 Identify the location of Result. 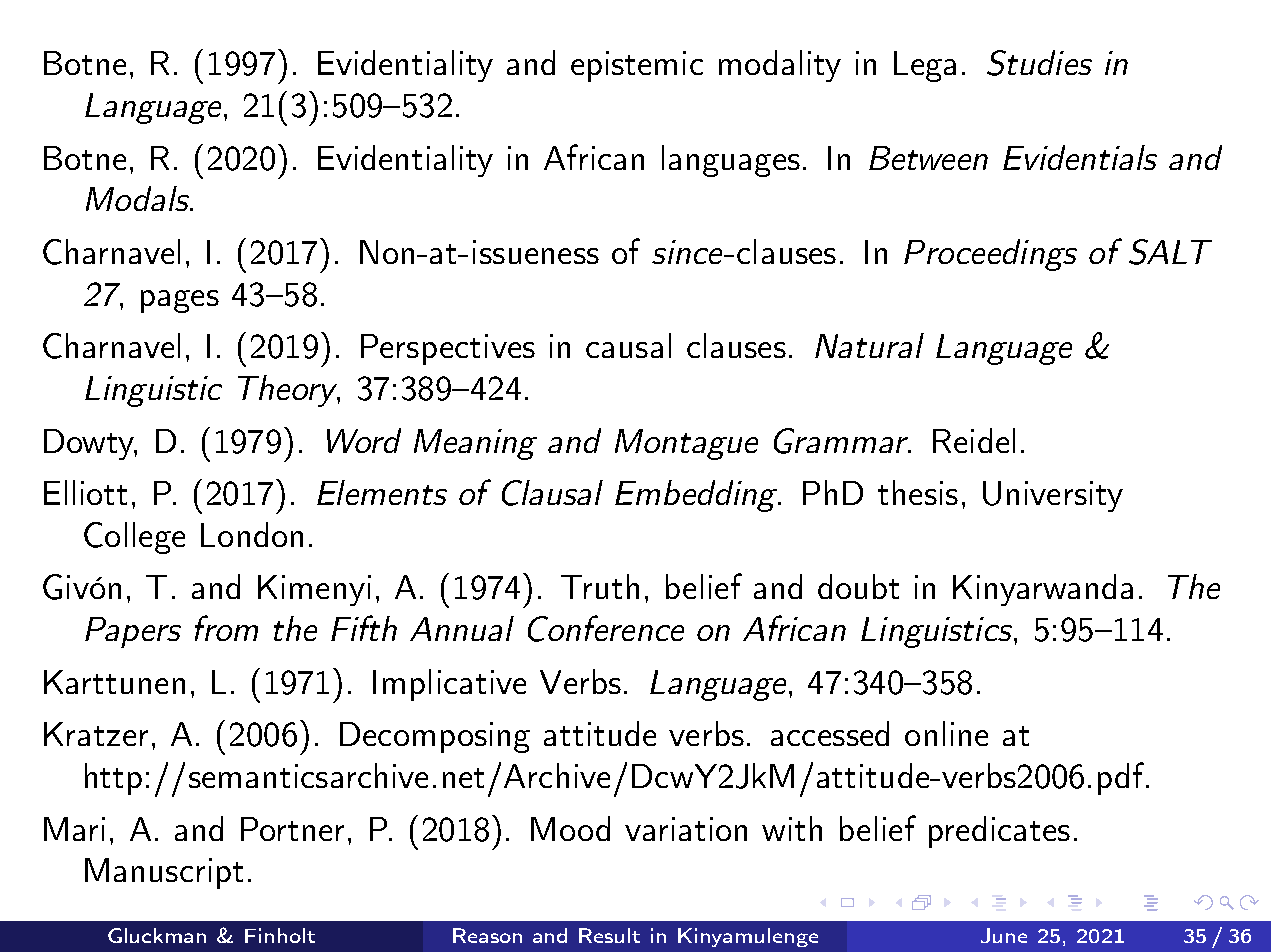
(609, 935).
